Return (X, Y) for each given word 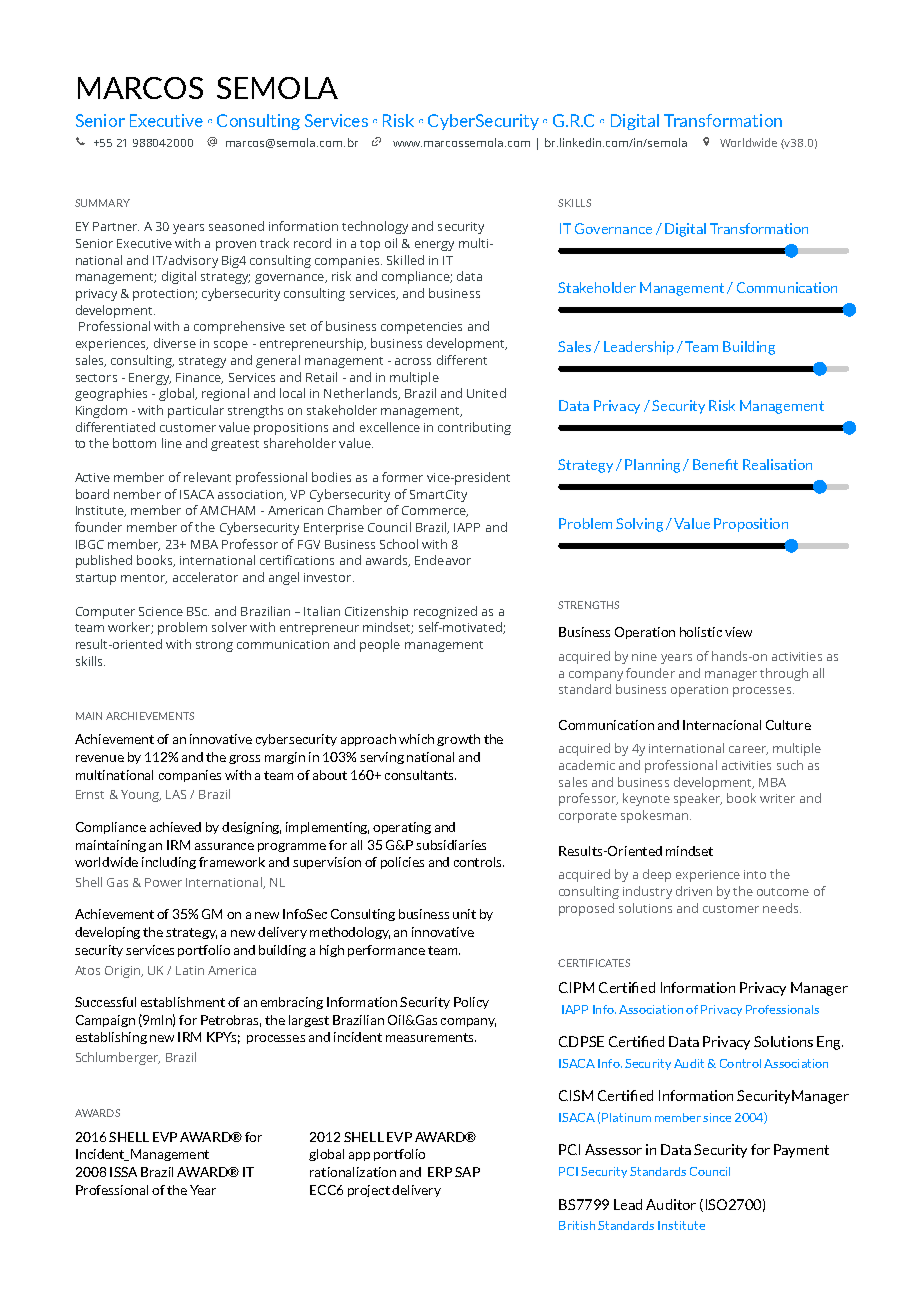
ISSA (123, 1172)
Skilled (405, 260)
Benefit (715, 464)
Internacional (722, 725)
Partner (116, 226)
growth (458, 740)
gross (244, 759)
